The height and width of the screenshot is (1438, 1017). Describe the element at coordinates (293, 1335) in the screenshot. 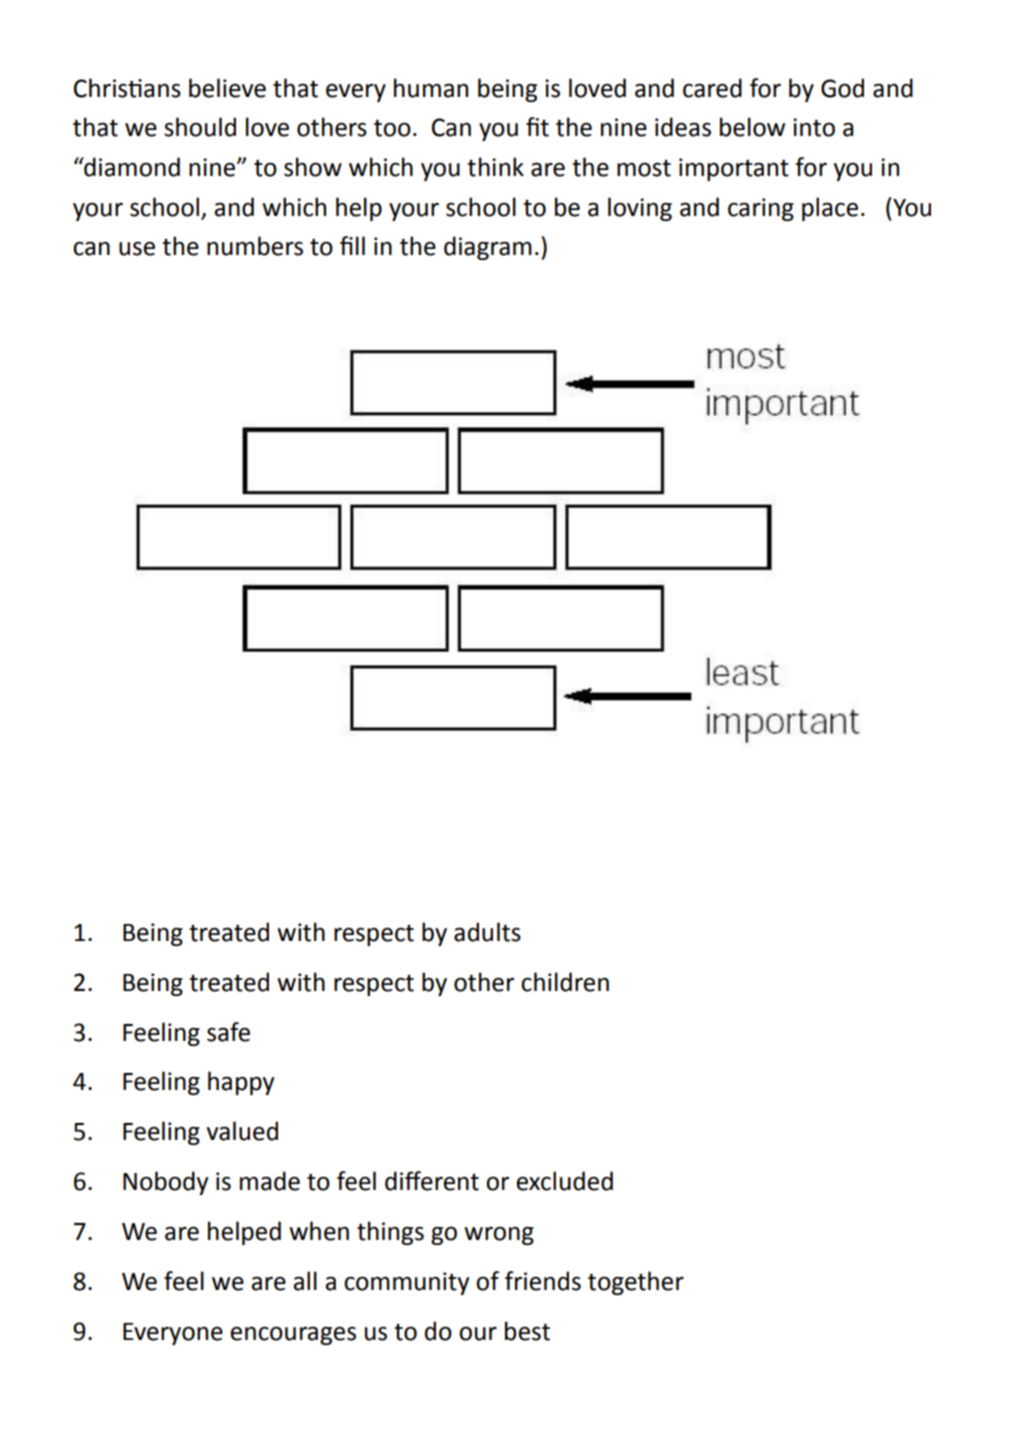

I see `encourages` at that location.
